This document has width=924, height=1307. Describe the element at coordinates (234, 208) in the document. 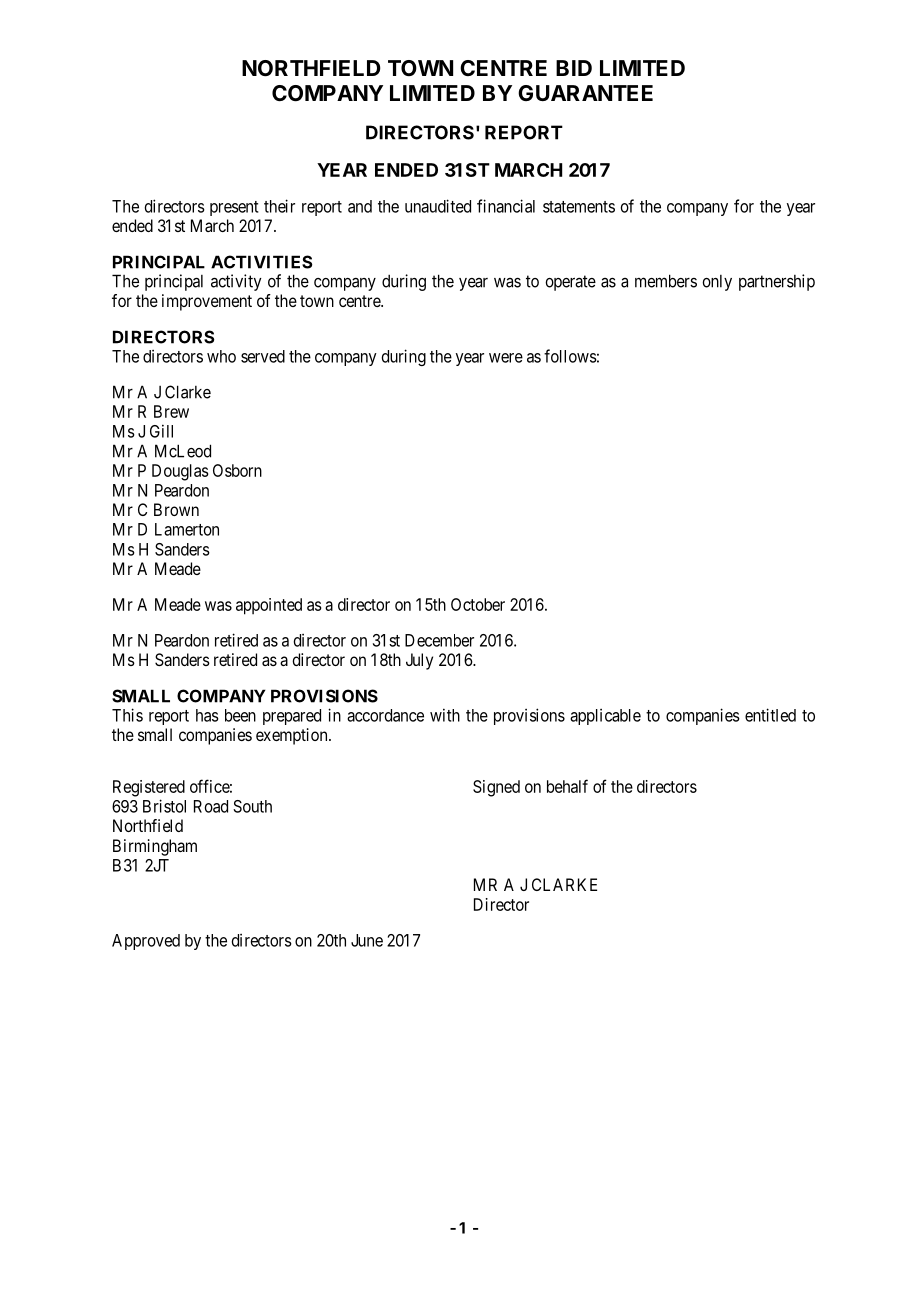

I see `present` at that location.
